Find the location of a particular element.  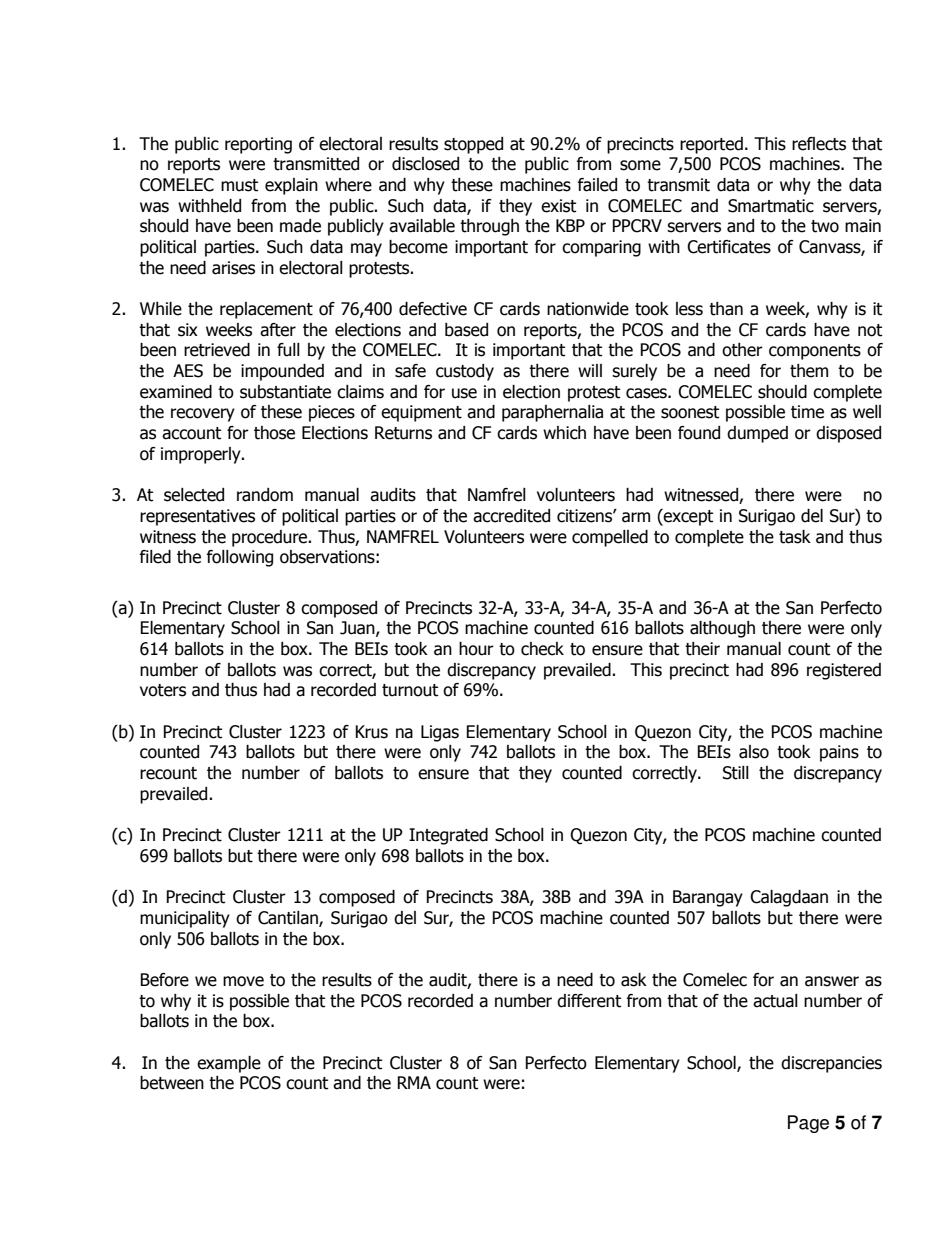

must is located at coordinates (239, 185).
